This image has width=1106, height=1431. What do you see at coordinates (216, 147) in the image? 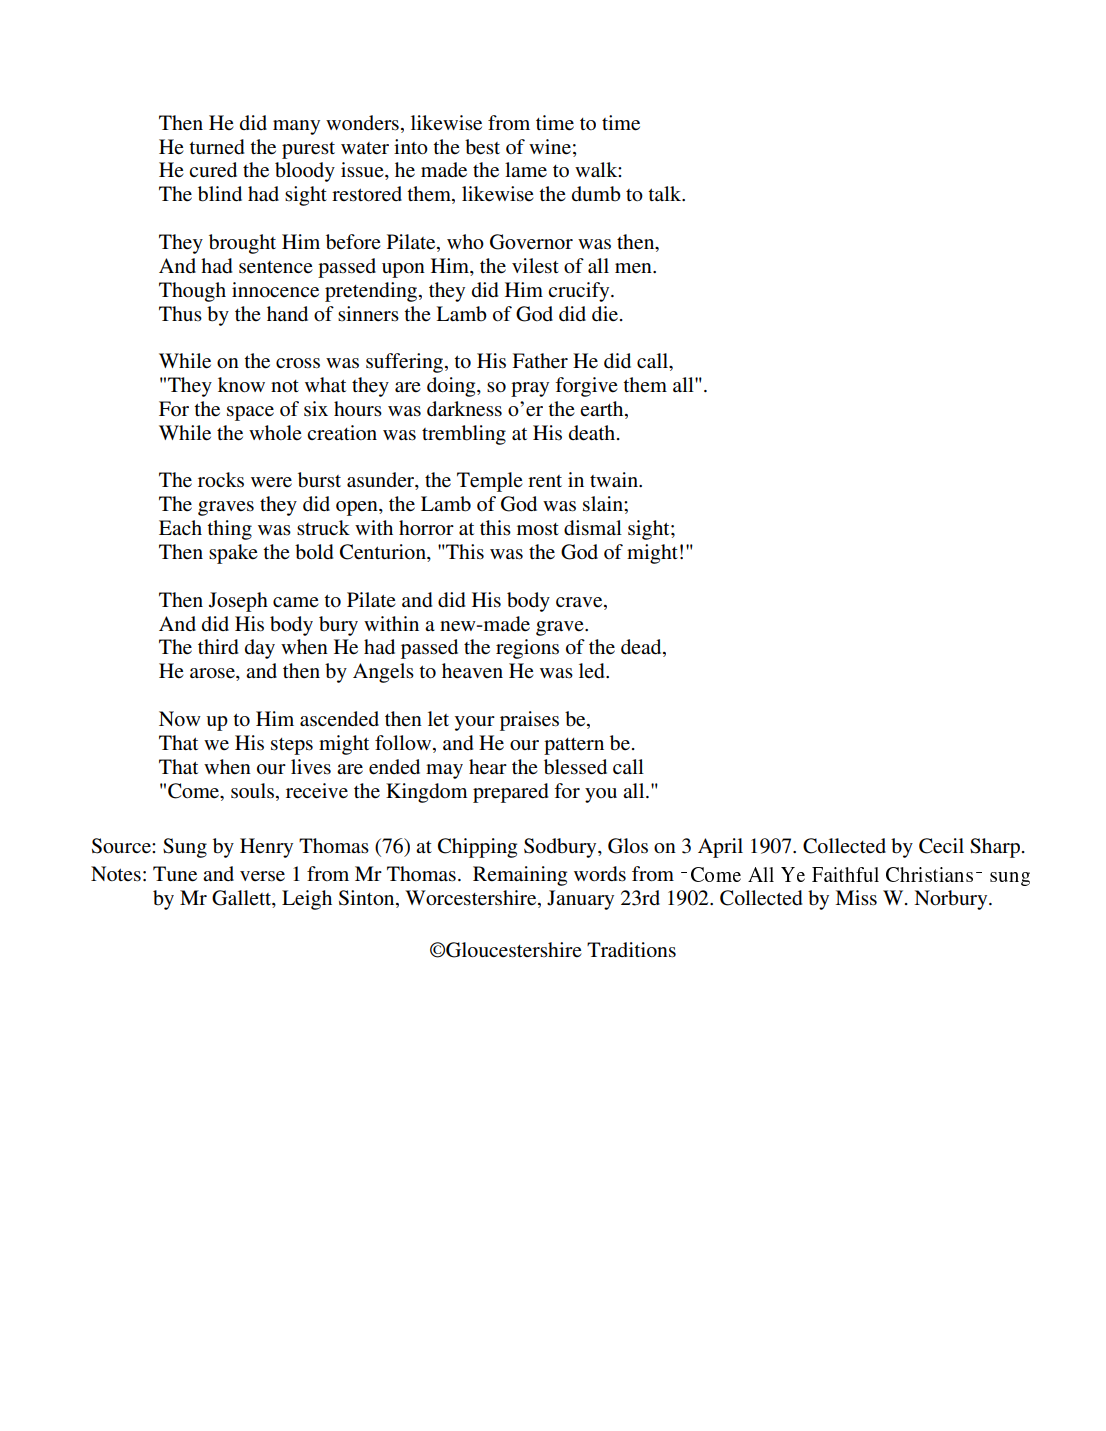
I see `turned` at bounding box center [216, 147].
